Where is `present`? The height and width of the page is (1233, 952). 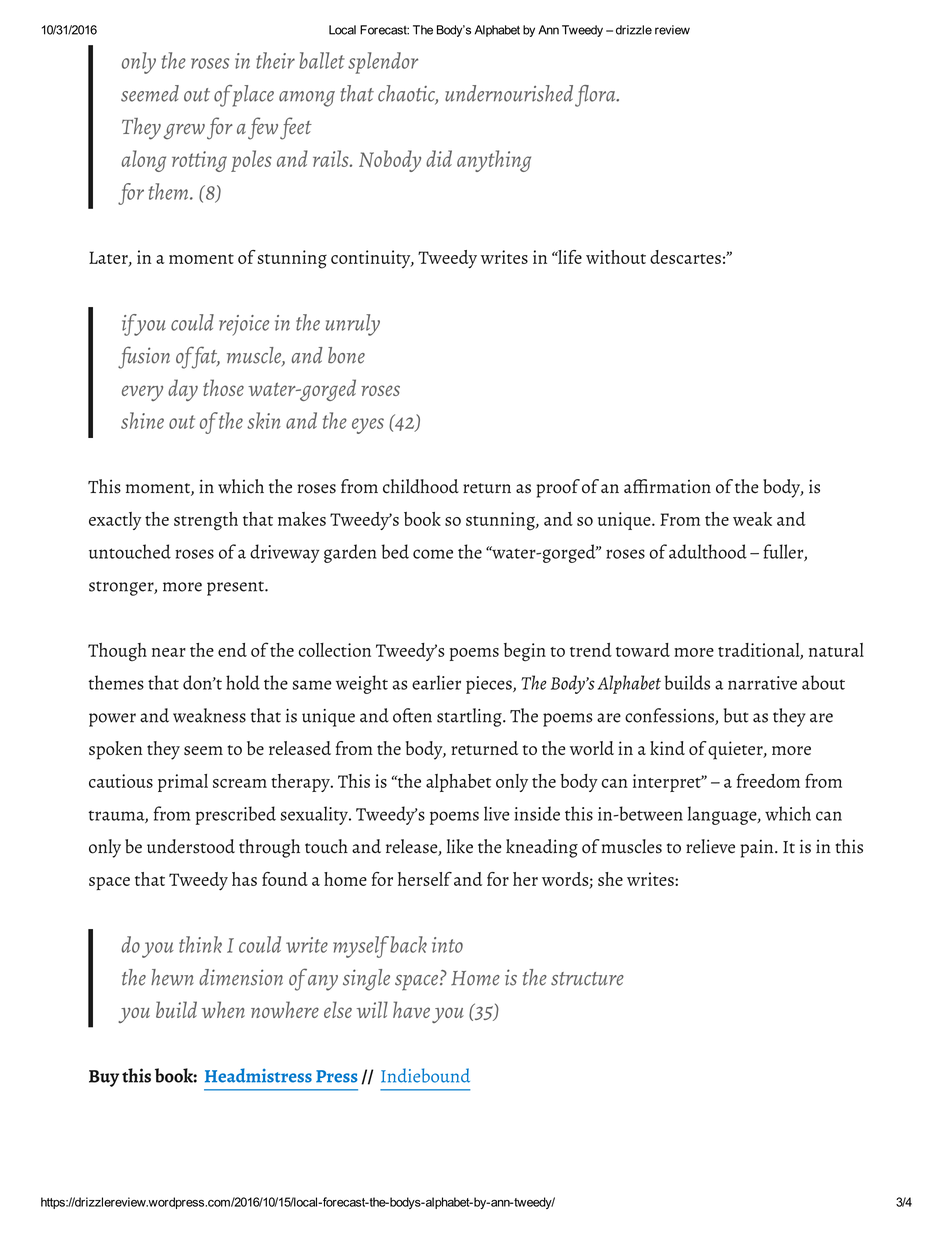 present is located at coordinates (236, 588).
